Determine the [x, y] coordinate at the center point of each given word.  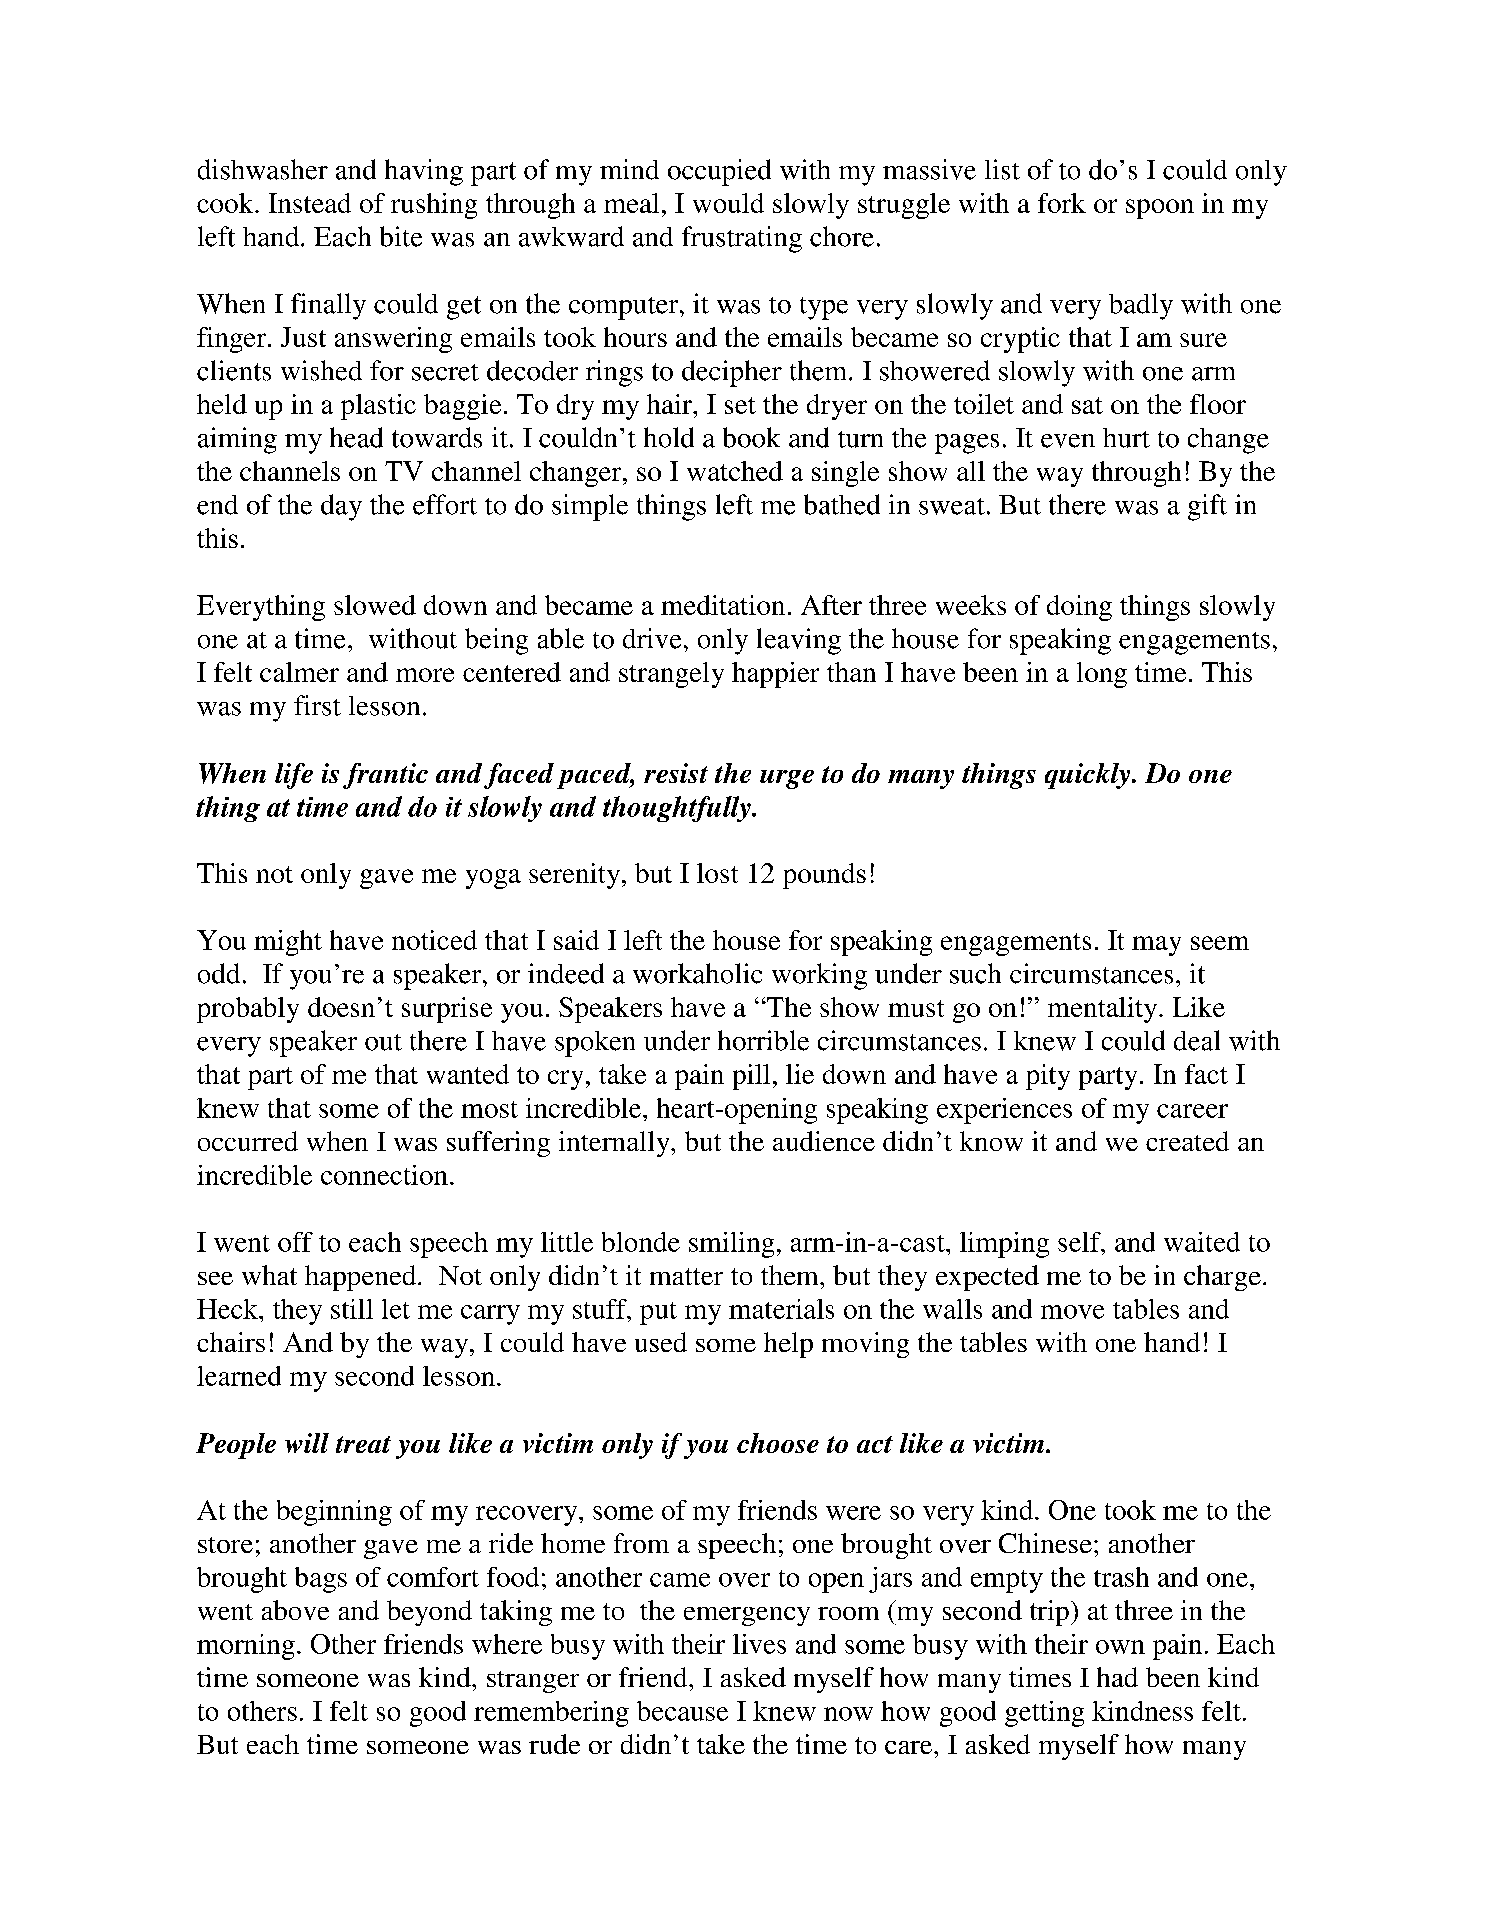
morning [246, 1647]
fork [1062, 203]
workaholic [697, 973]
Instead [310, 203]
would [728, 203]
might [288, 943]
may [1156, 946]
